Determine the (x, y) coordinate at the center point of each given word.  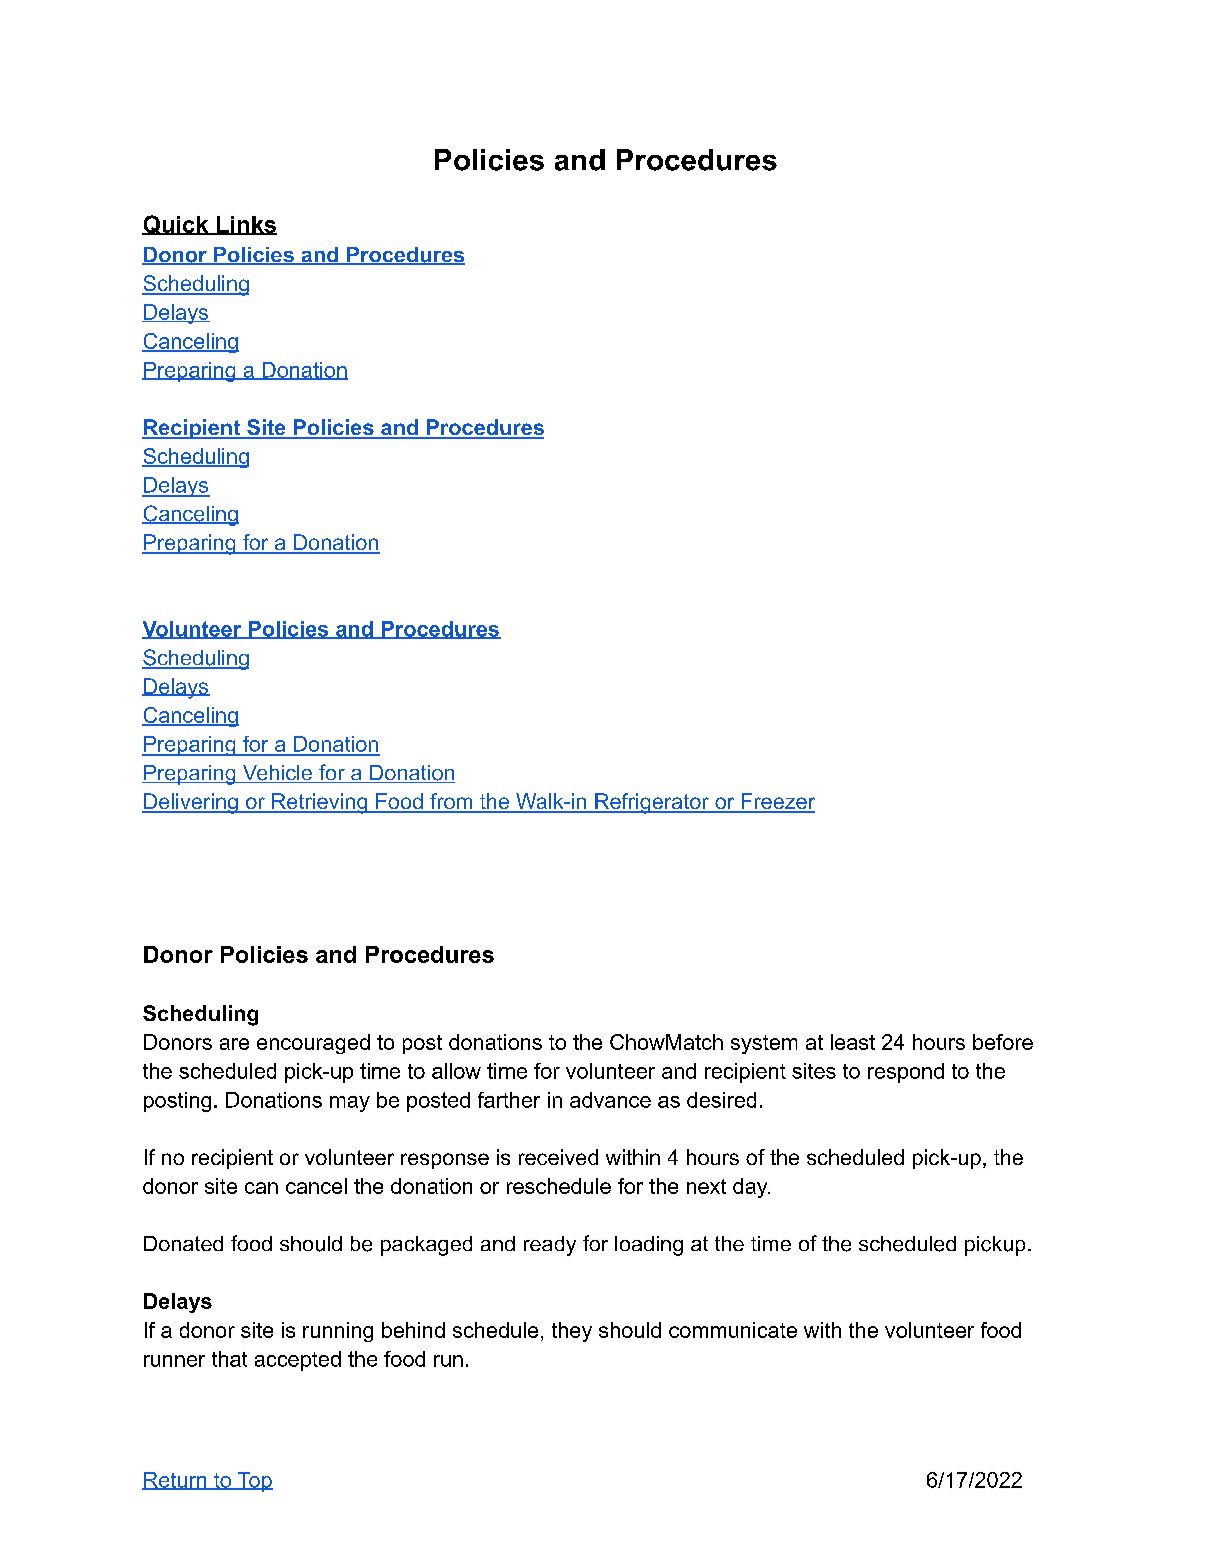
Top (254, 1482)
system (764, 1044)
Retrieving (320, 803)
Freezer (777, 802)
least (853, 1042)
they (572, 1332)
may (350, 1104)
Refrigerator (652, 803)
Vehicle (277, 774)
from (451, 802)
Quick (176, 225)
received (558, 1157)
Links (245, 225)
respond (906, 1073)
